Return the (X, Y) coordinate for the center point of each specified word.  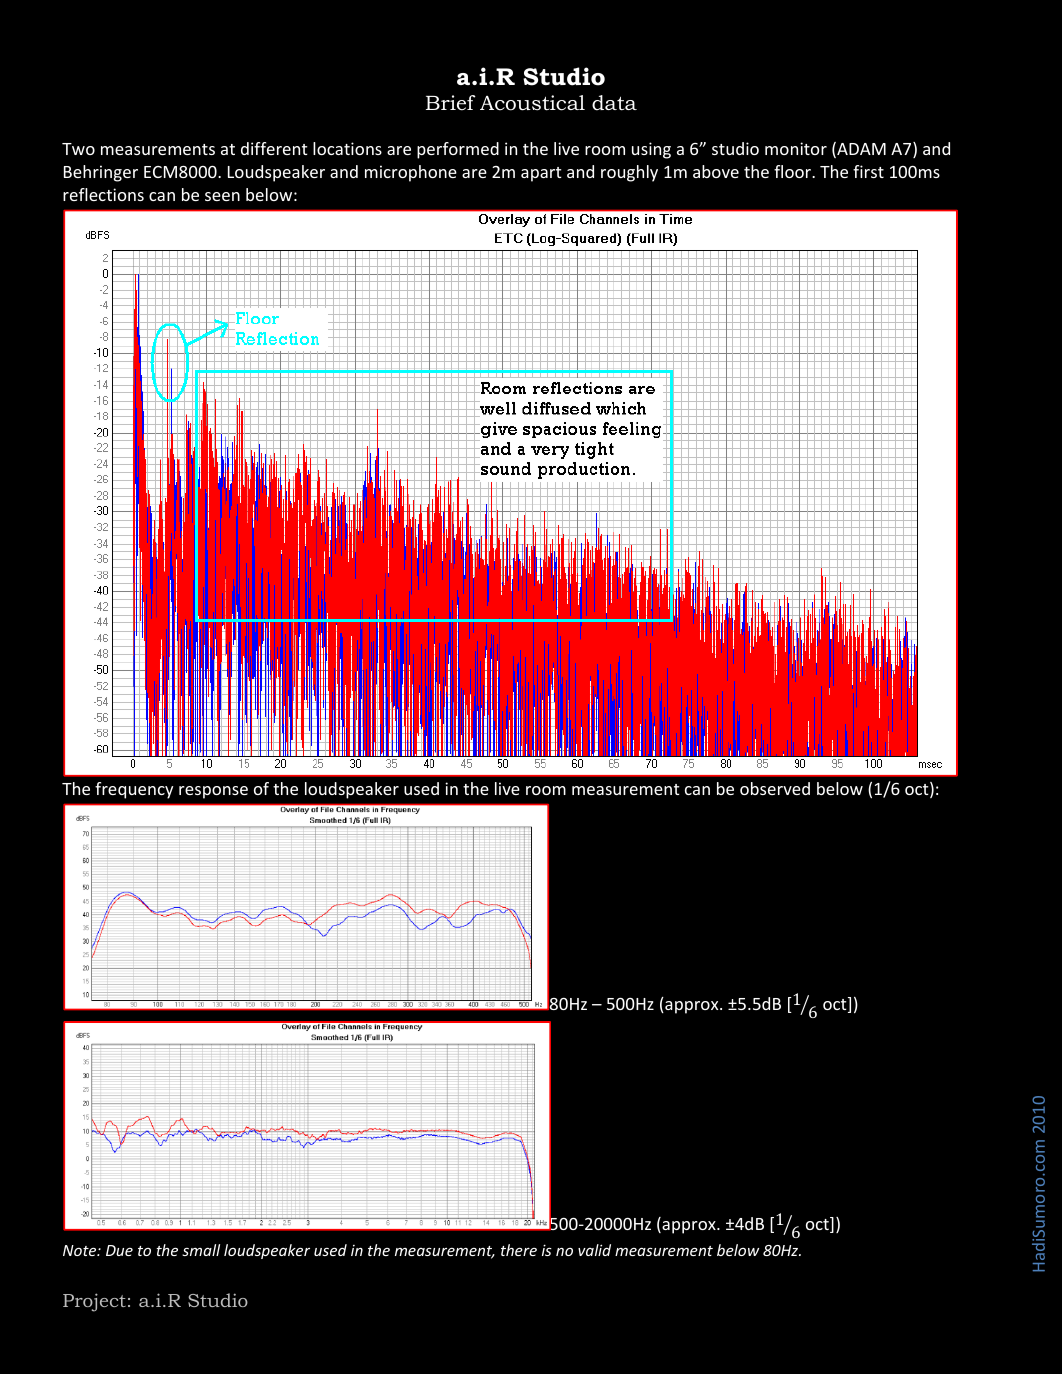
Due (119, 1250)
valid (594, 1250)
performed (458, 150)
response (213, 792)
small (201, 1250)
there (519, 1250)
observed (775, 788)
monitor (796, 148)
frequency (134, 790)
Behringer (101, 173)
